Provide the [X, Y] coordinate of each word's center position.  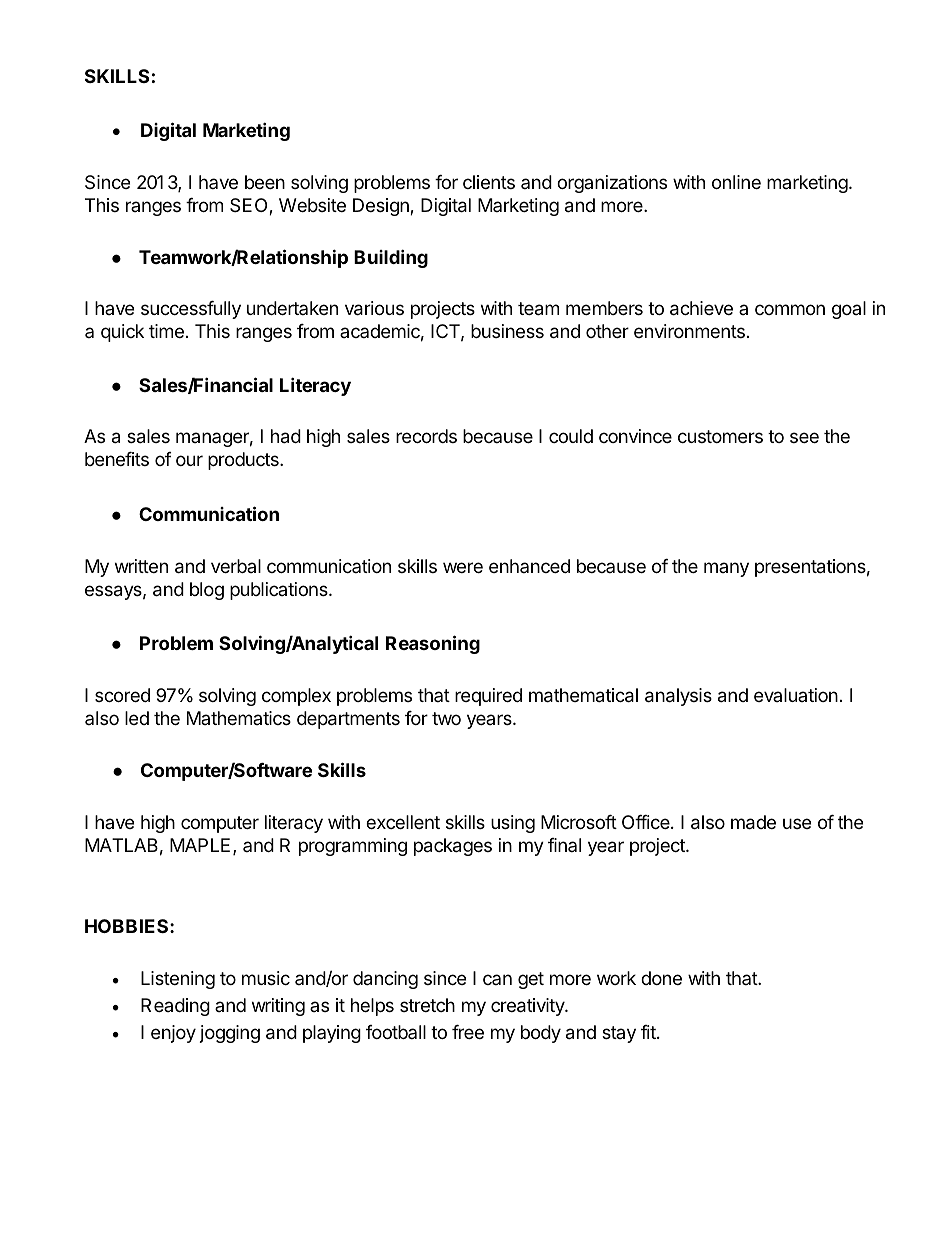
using [513, 824]
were [463, 567]
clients [489, 182]
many [726, 569]
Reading [175, 1007]
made [753, 822]
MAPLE [200, 845]
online [736, 182]
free [468, 1032]
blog [207, 591]
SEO [250, 206]
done [661, 978]
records [426, 436]
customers [720, 436]
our [189, 460]
